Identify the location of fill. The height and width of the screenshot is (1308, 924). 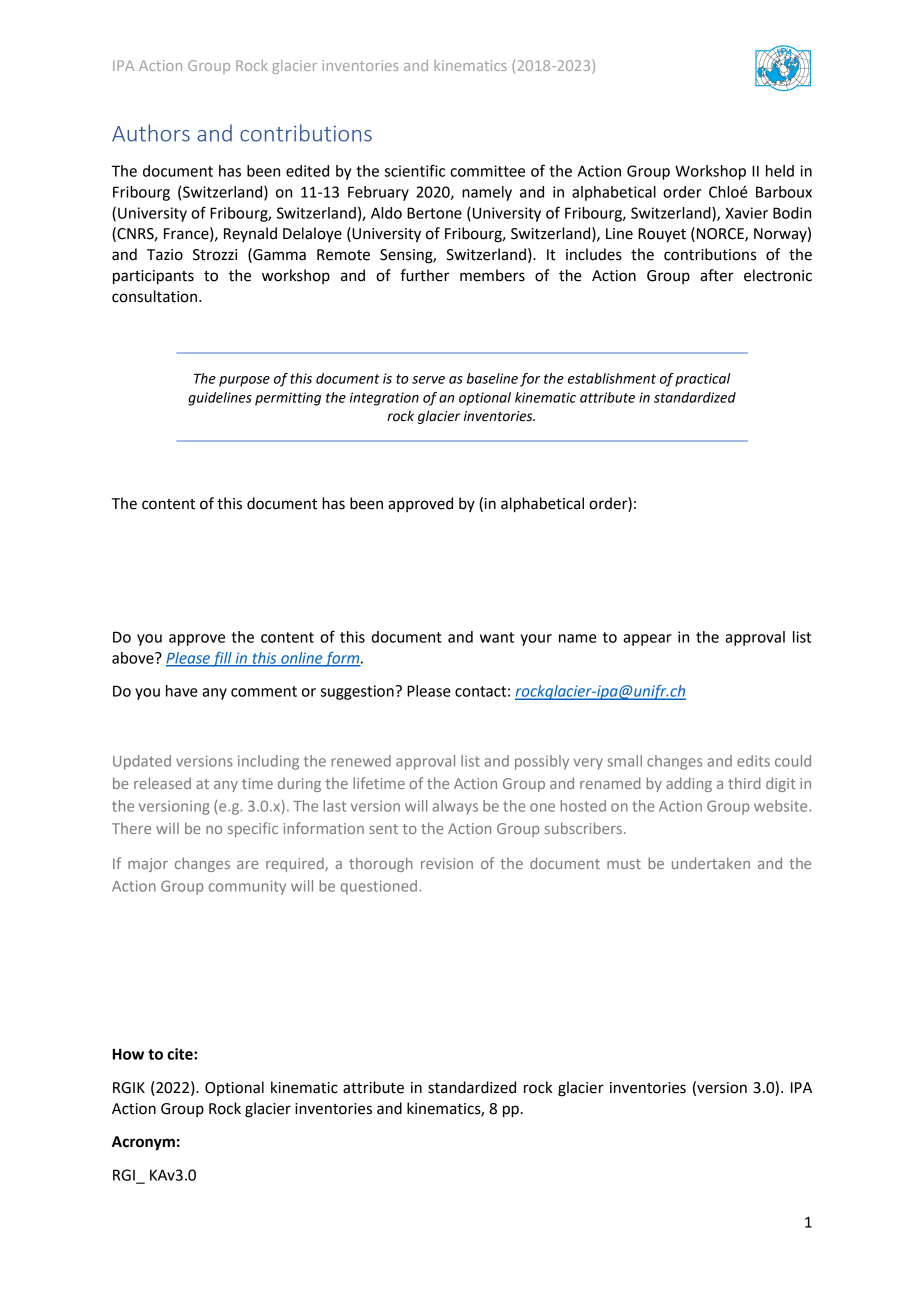
(222, 659).
